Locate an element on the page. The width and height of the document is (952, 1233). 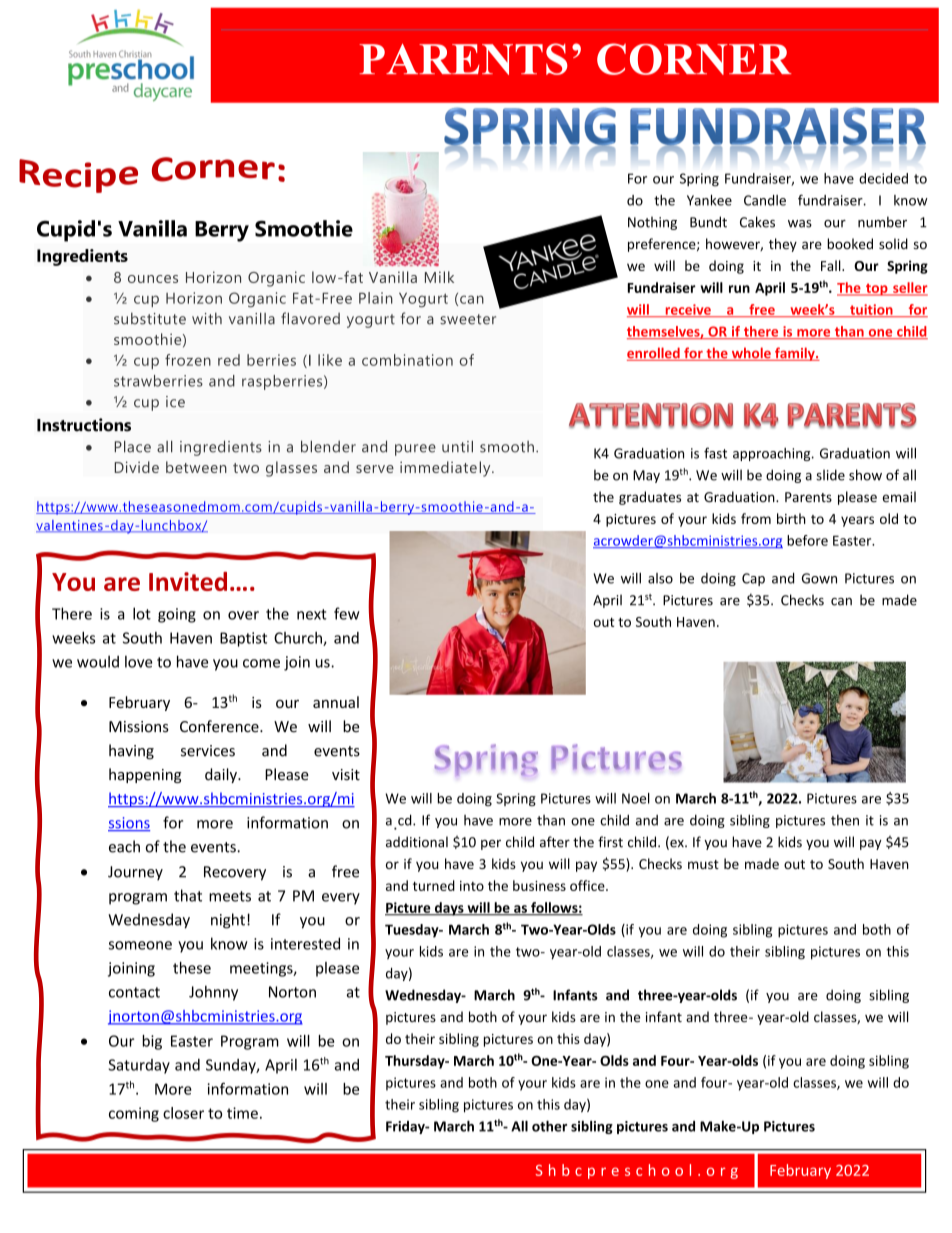
ounces is located at coordinates (153, 279).
